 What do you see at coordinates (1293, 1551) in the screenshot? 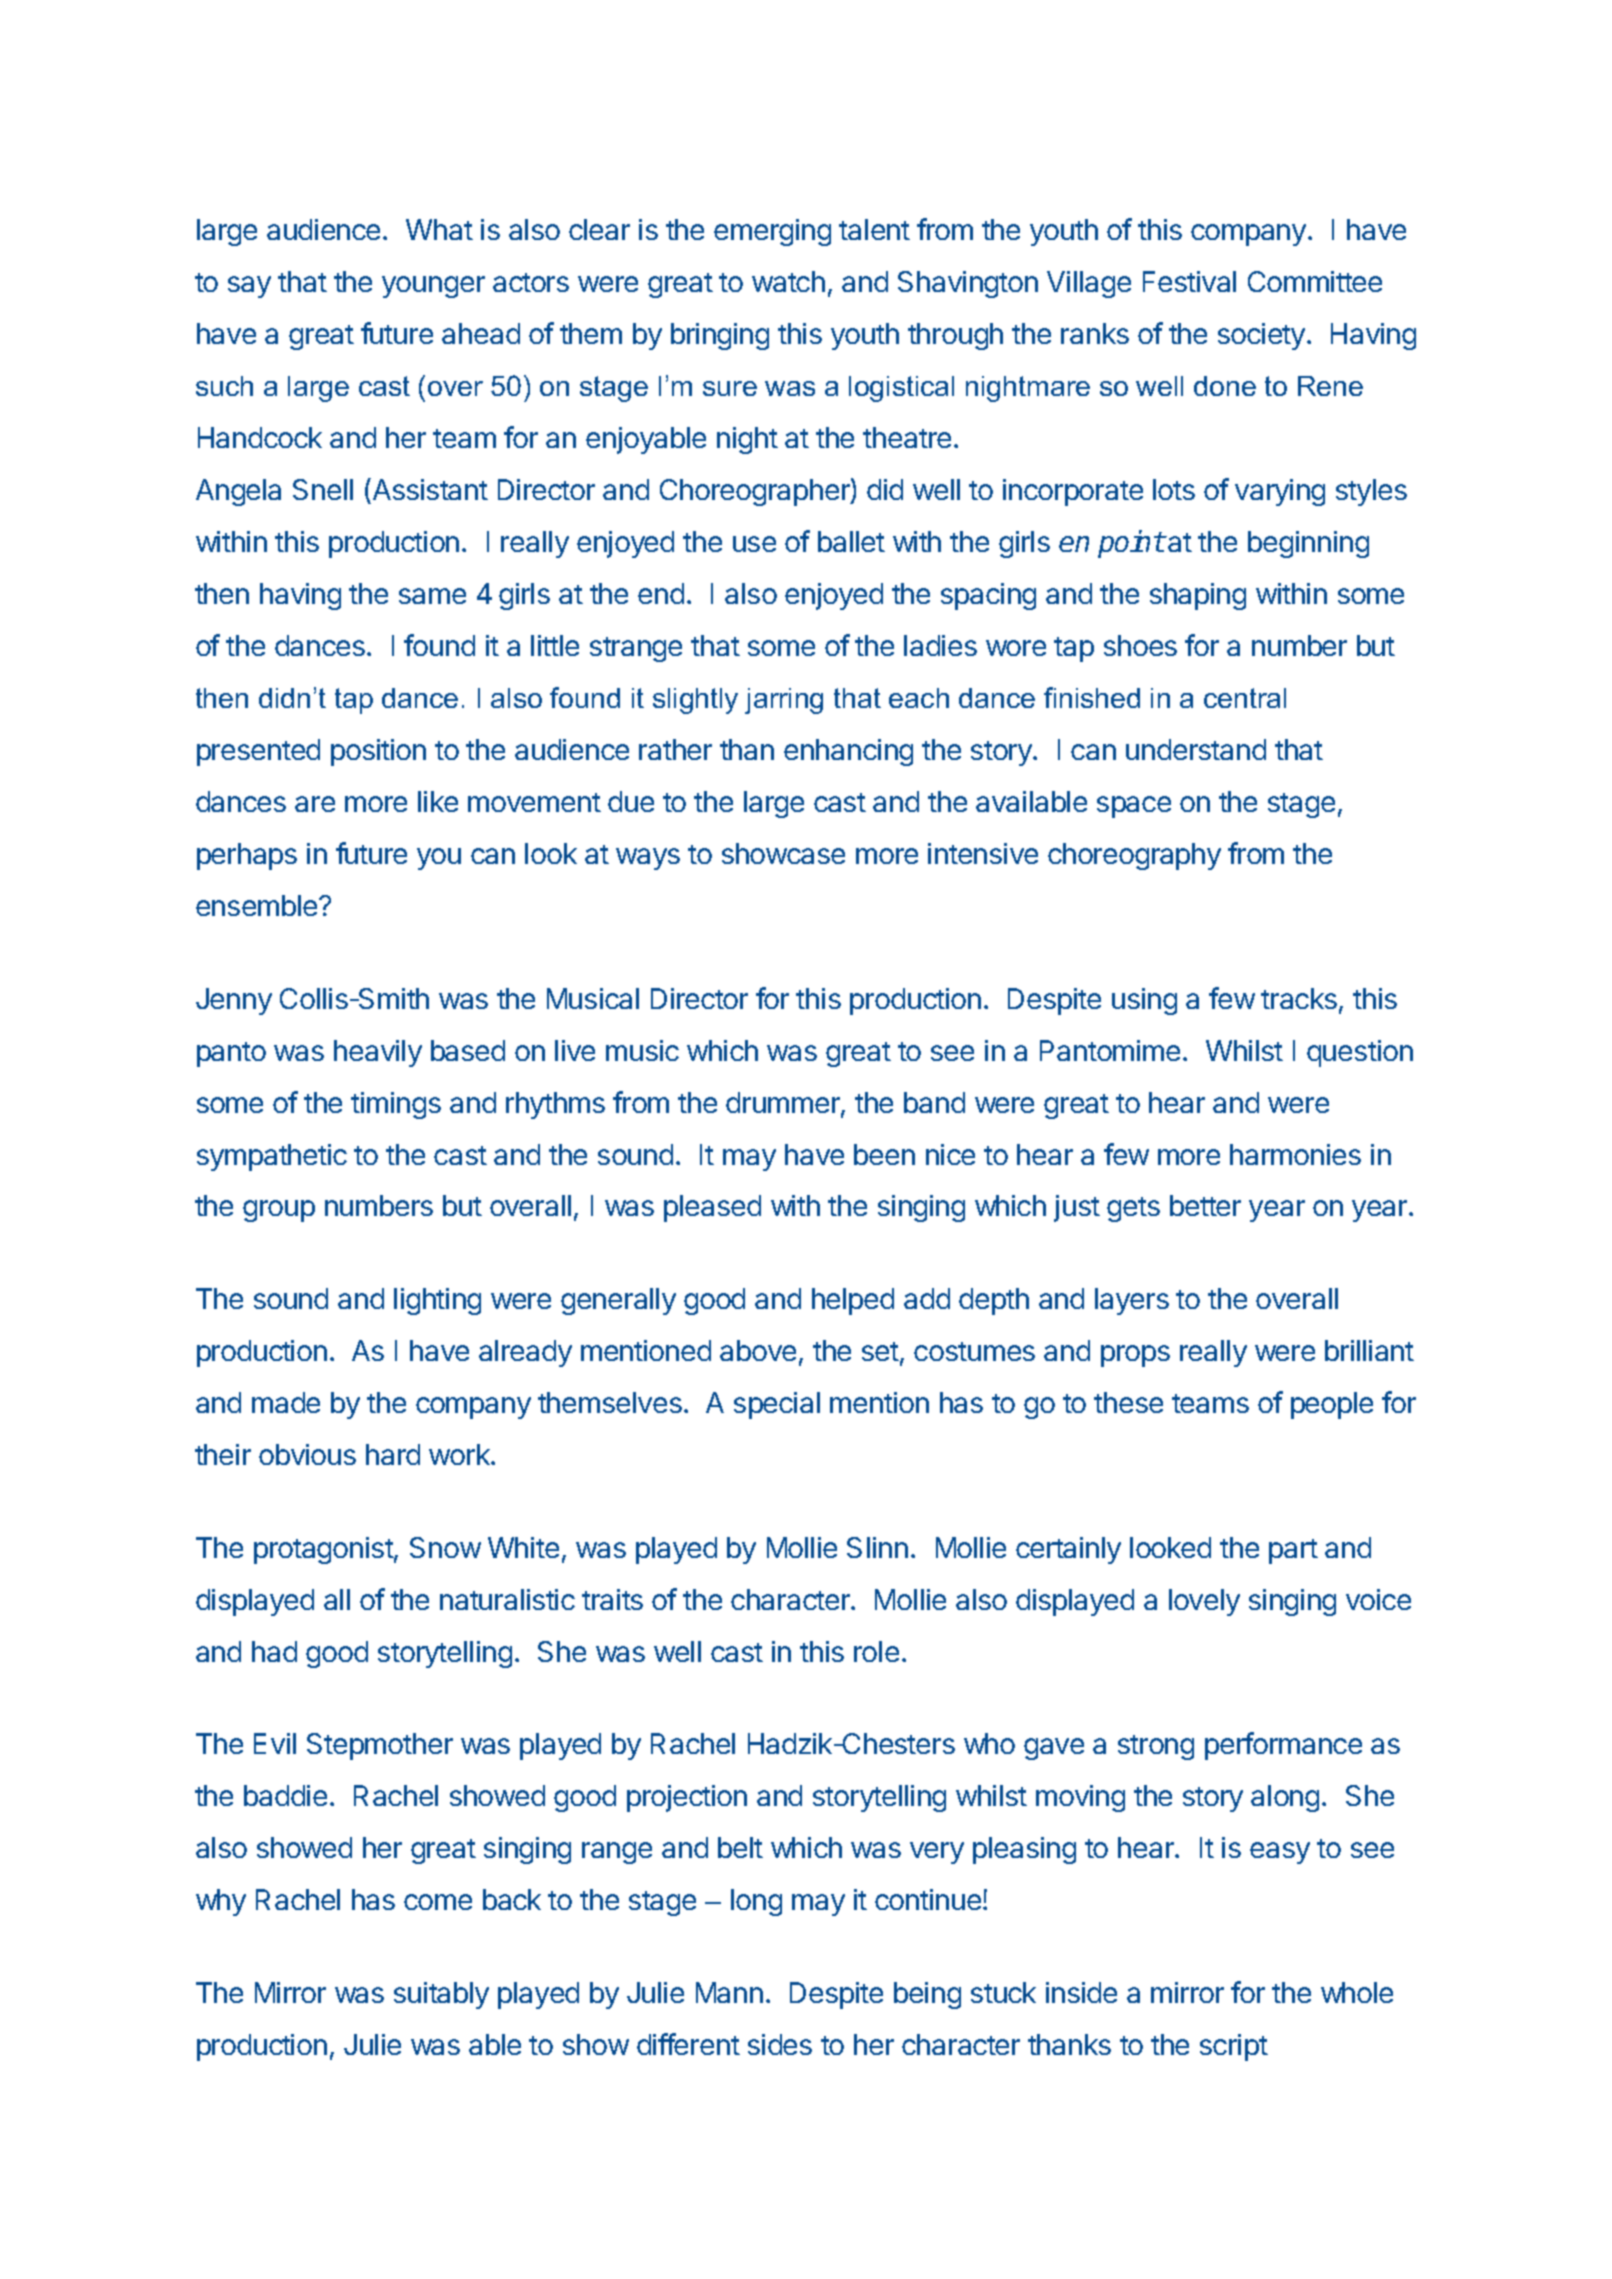
I see `part` at bounding box center [1293, 1551].
